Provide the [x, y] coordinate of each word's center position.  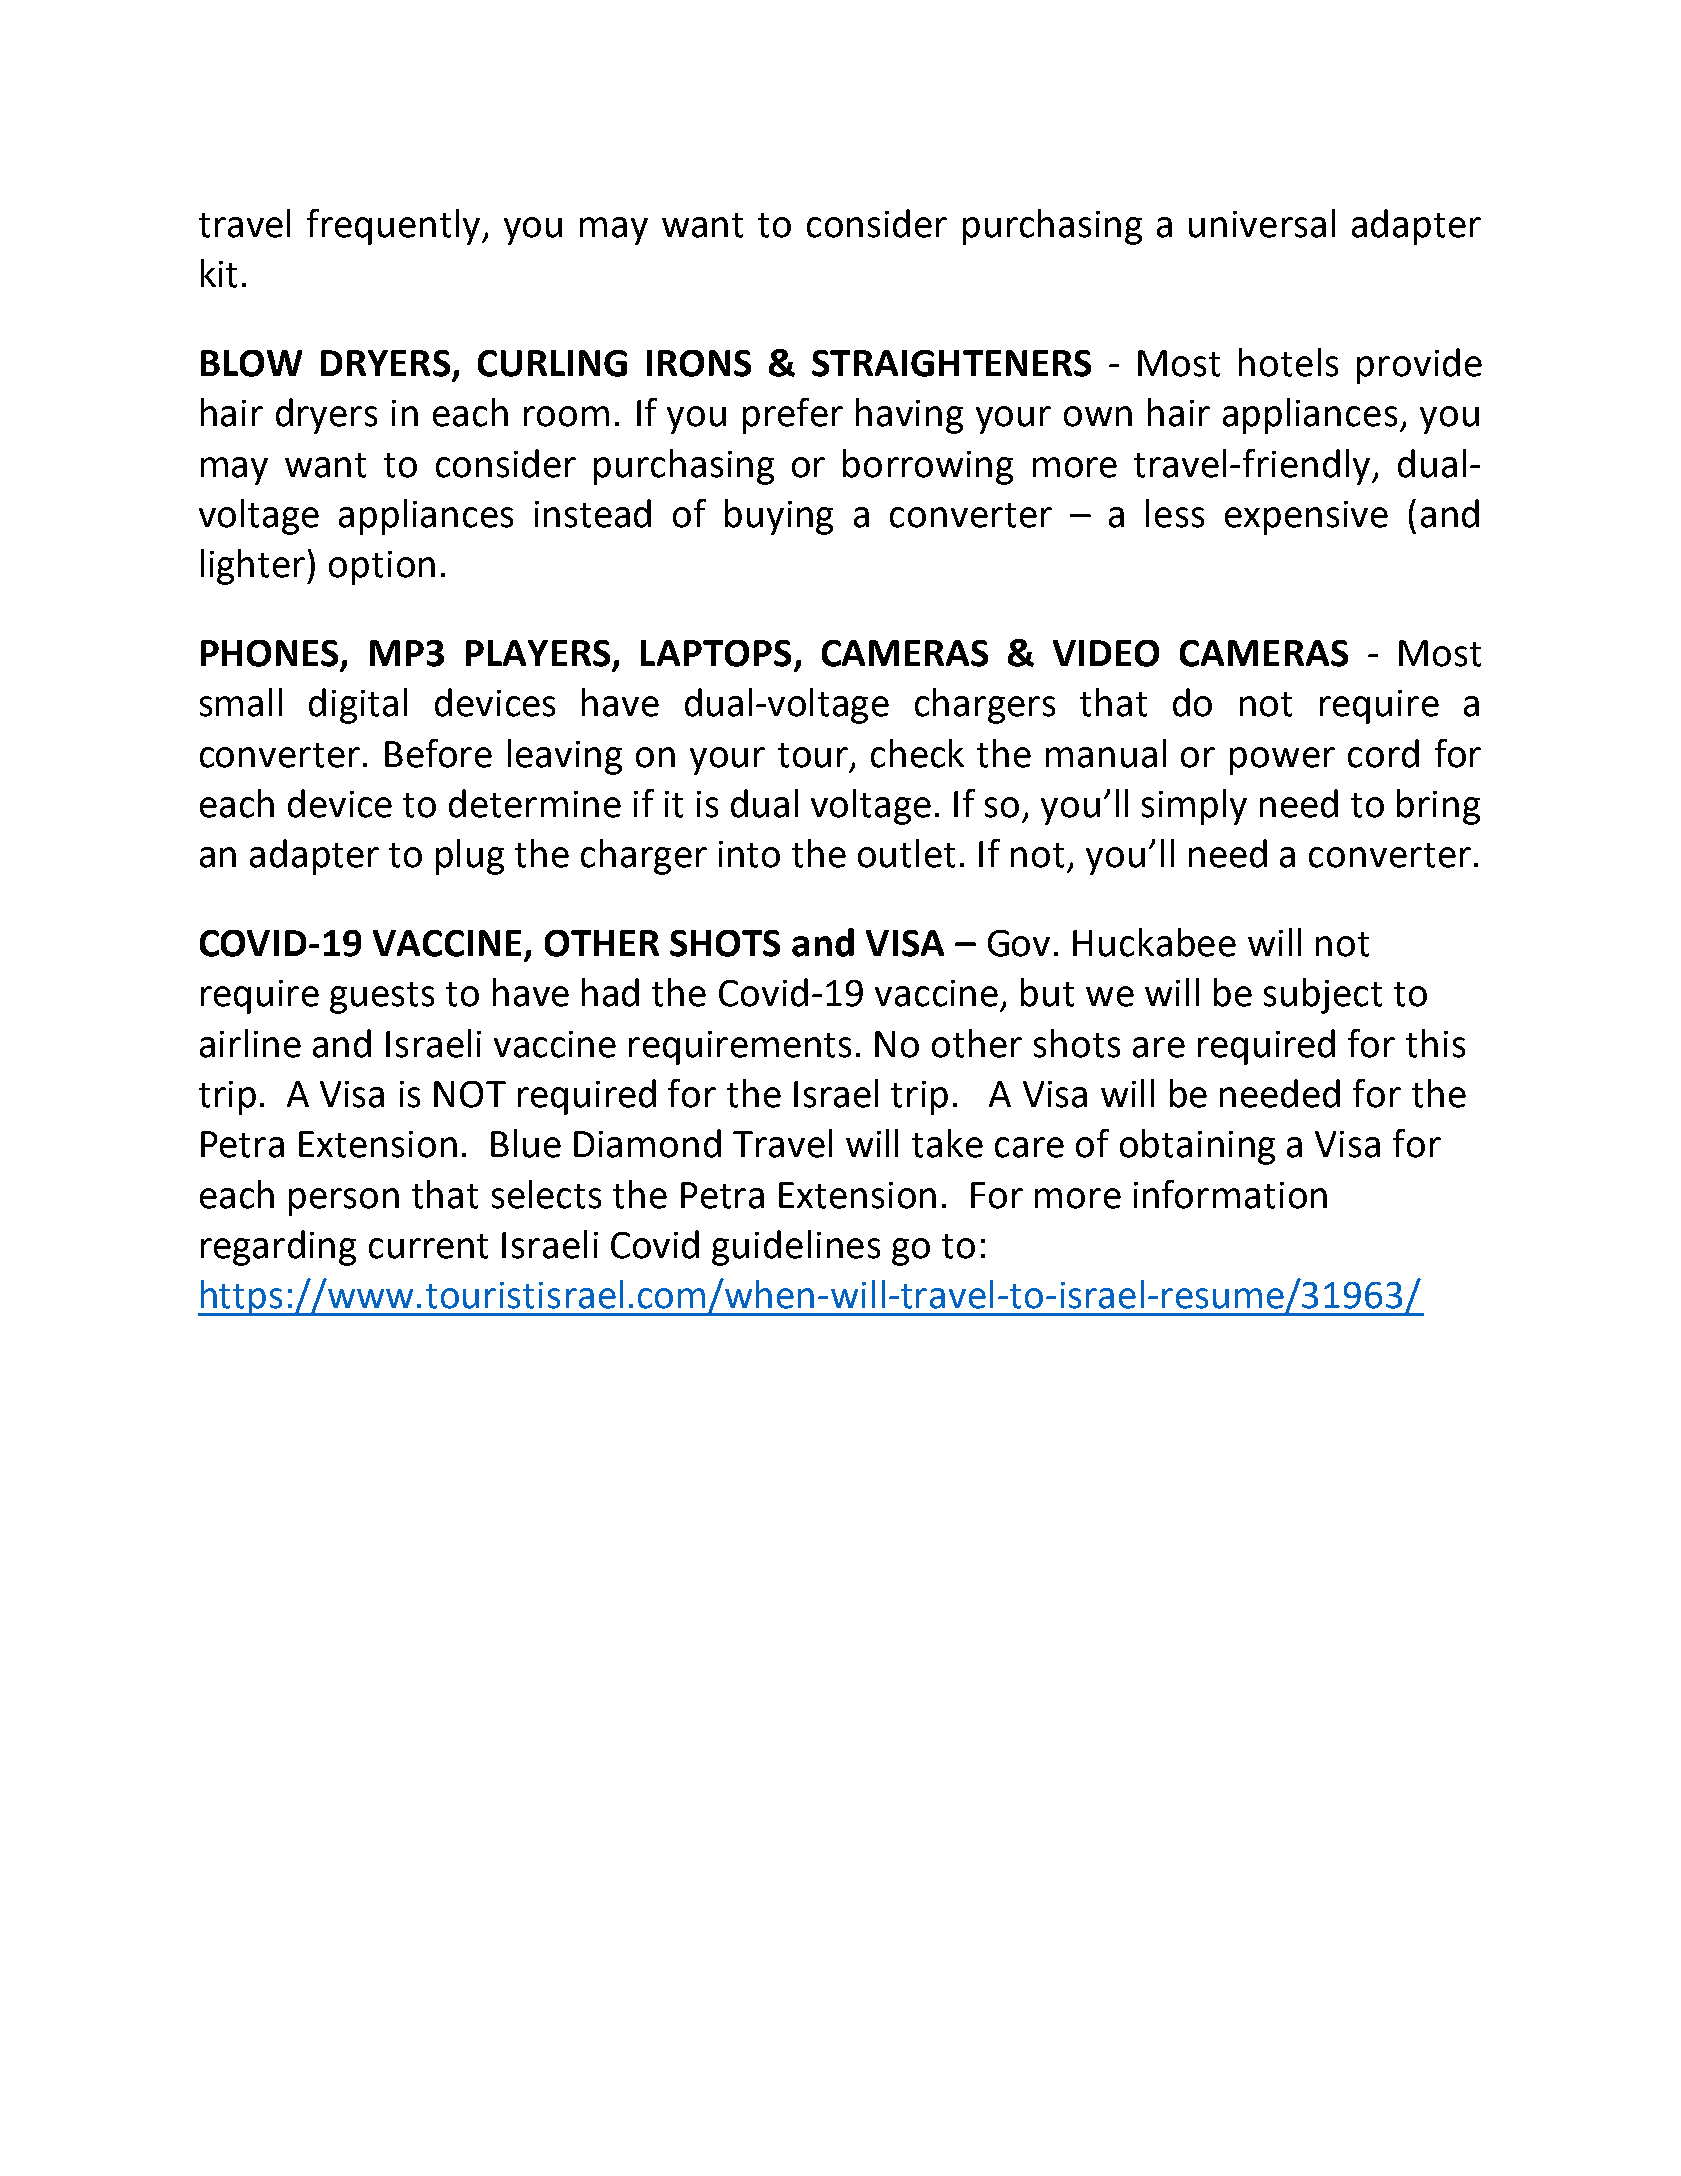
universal [1262, 223]
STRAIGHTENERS [951, 363]
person [344, 1202]
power [1282, 761]
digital [358, 706]
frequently [395, 227]
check [917, 753]
